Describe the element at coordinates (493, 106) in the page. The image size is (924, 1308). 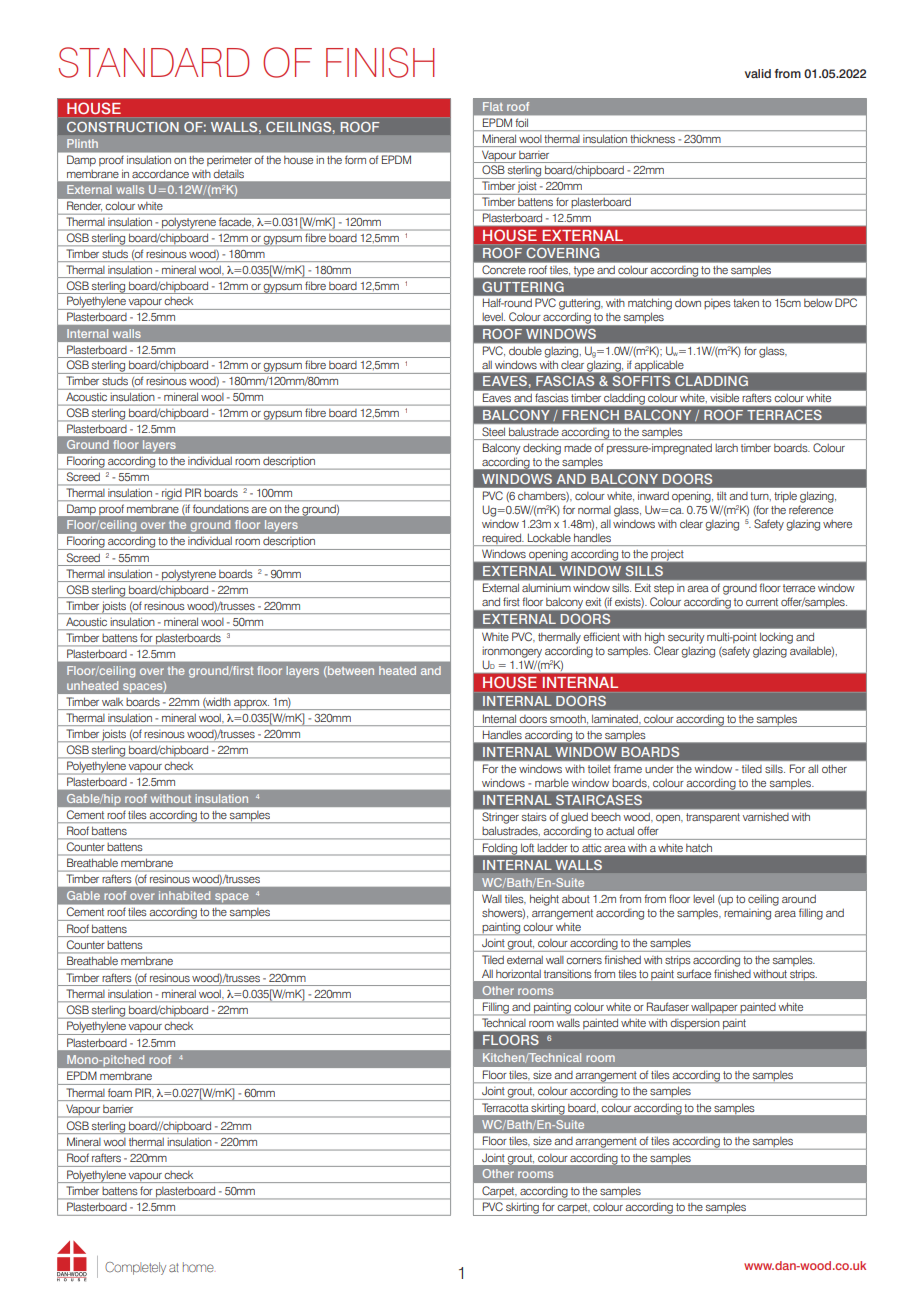
I see `Flat` at that location.
